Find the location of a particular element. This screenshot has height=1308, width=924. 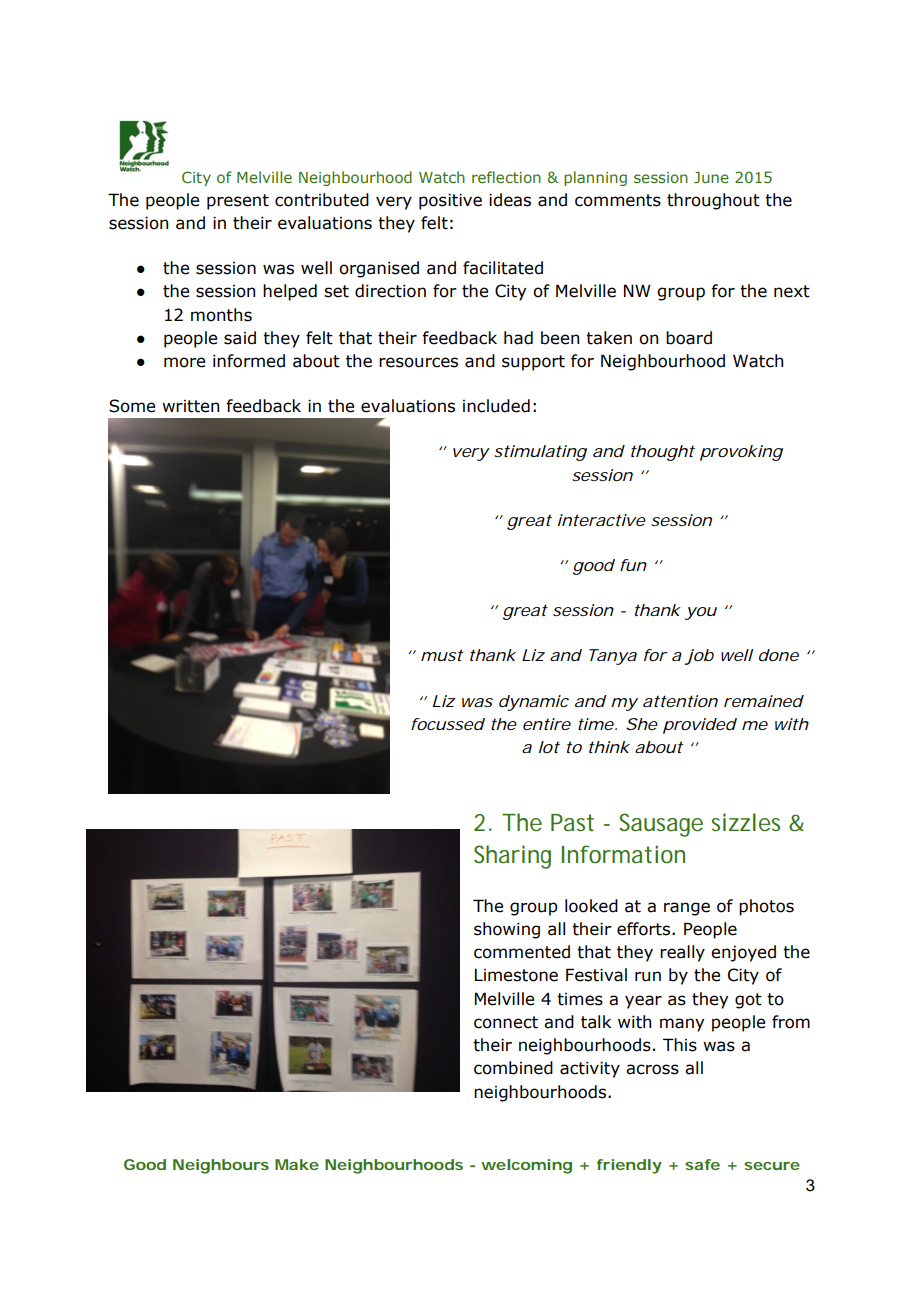

focussed is located at coordinates (448, 724).
